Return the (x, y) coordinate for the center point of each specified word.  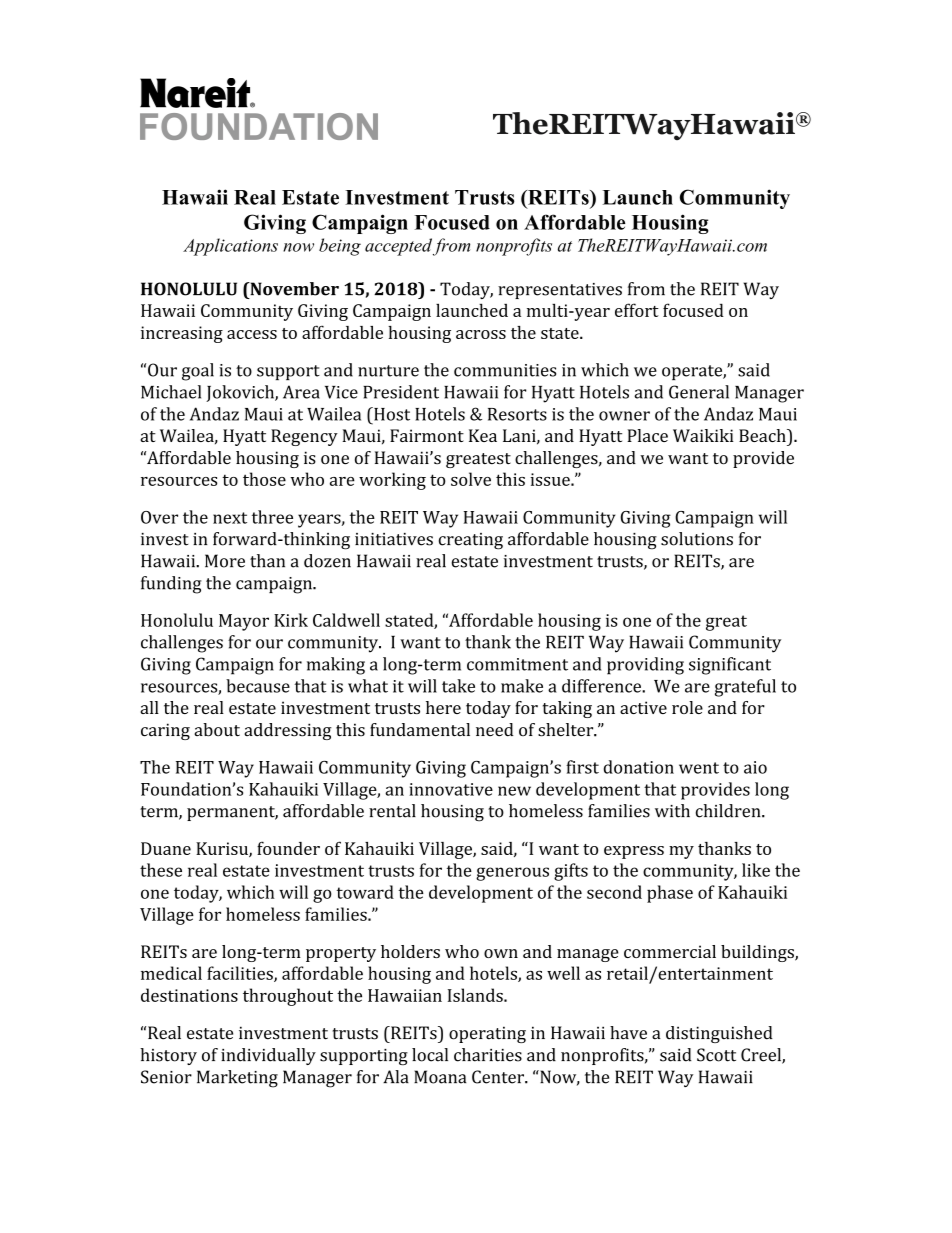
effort (637, 310)
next (230, 518)
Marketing (237, 1079)
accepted (398, 247)
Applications (230, 247)
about (217, 730)
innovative (451, 789)
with (672, 811)
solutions (697, 539)
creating (471, 541)
